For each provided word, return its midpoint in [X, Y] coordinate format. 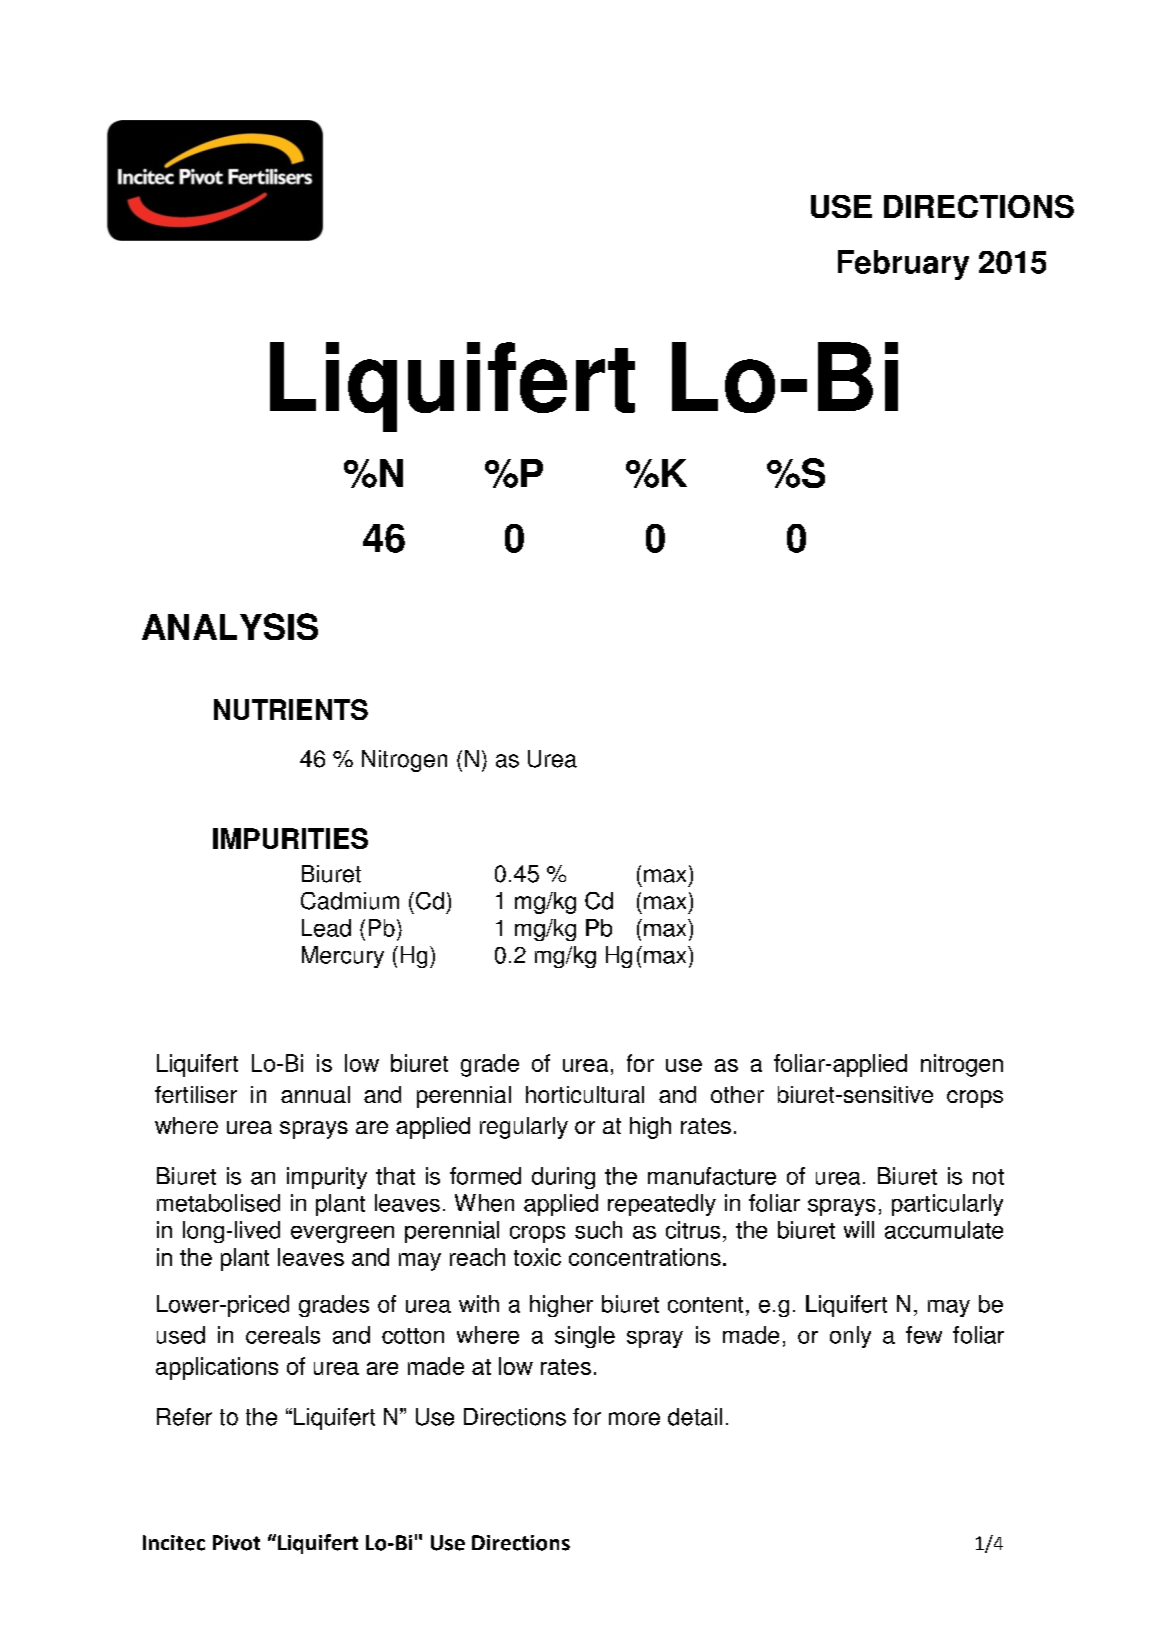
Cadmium [350, 901]
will [859, 1229]
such [598, 1230]
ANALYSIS [230, 626]
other [737, 1094]
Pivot [236, 1543]
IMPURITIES [290, 838]
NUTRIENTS [291, 709]
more [634, 1419]
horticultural [585, 1094]
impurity [327, 1178]
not [988, 1177]
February [903, 265]
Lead [326, 928]
